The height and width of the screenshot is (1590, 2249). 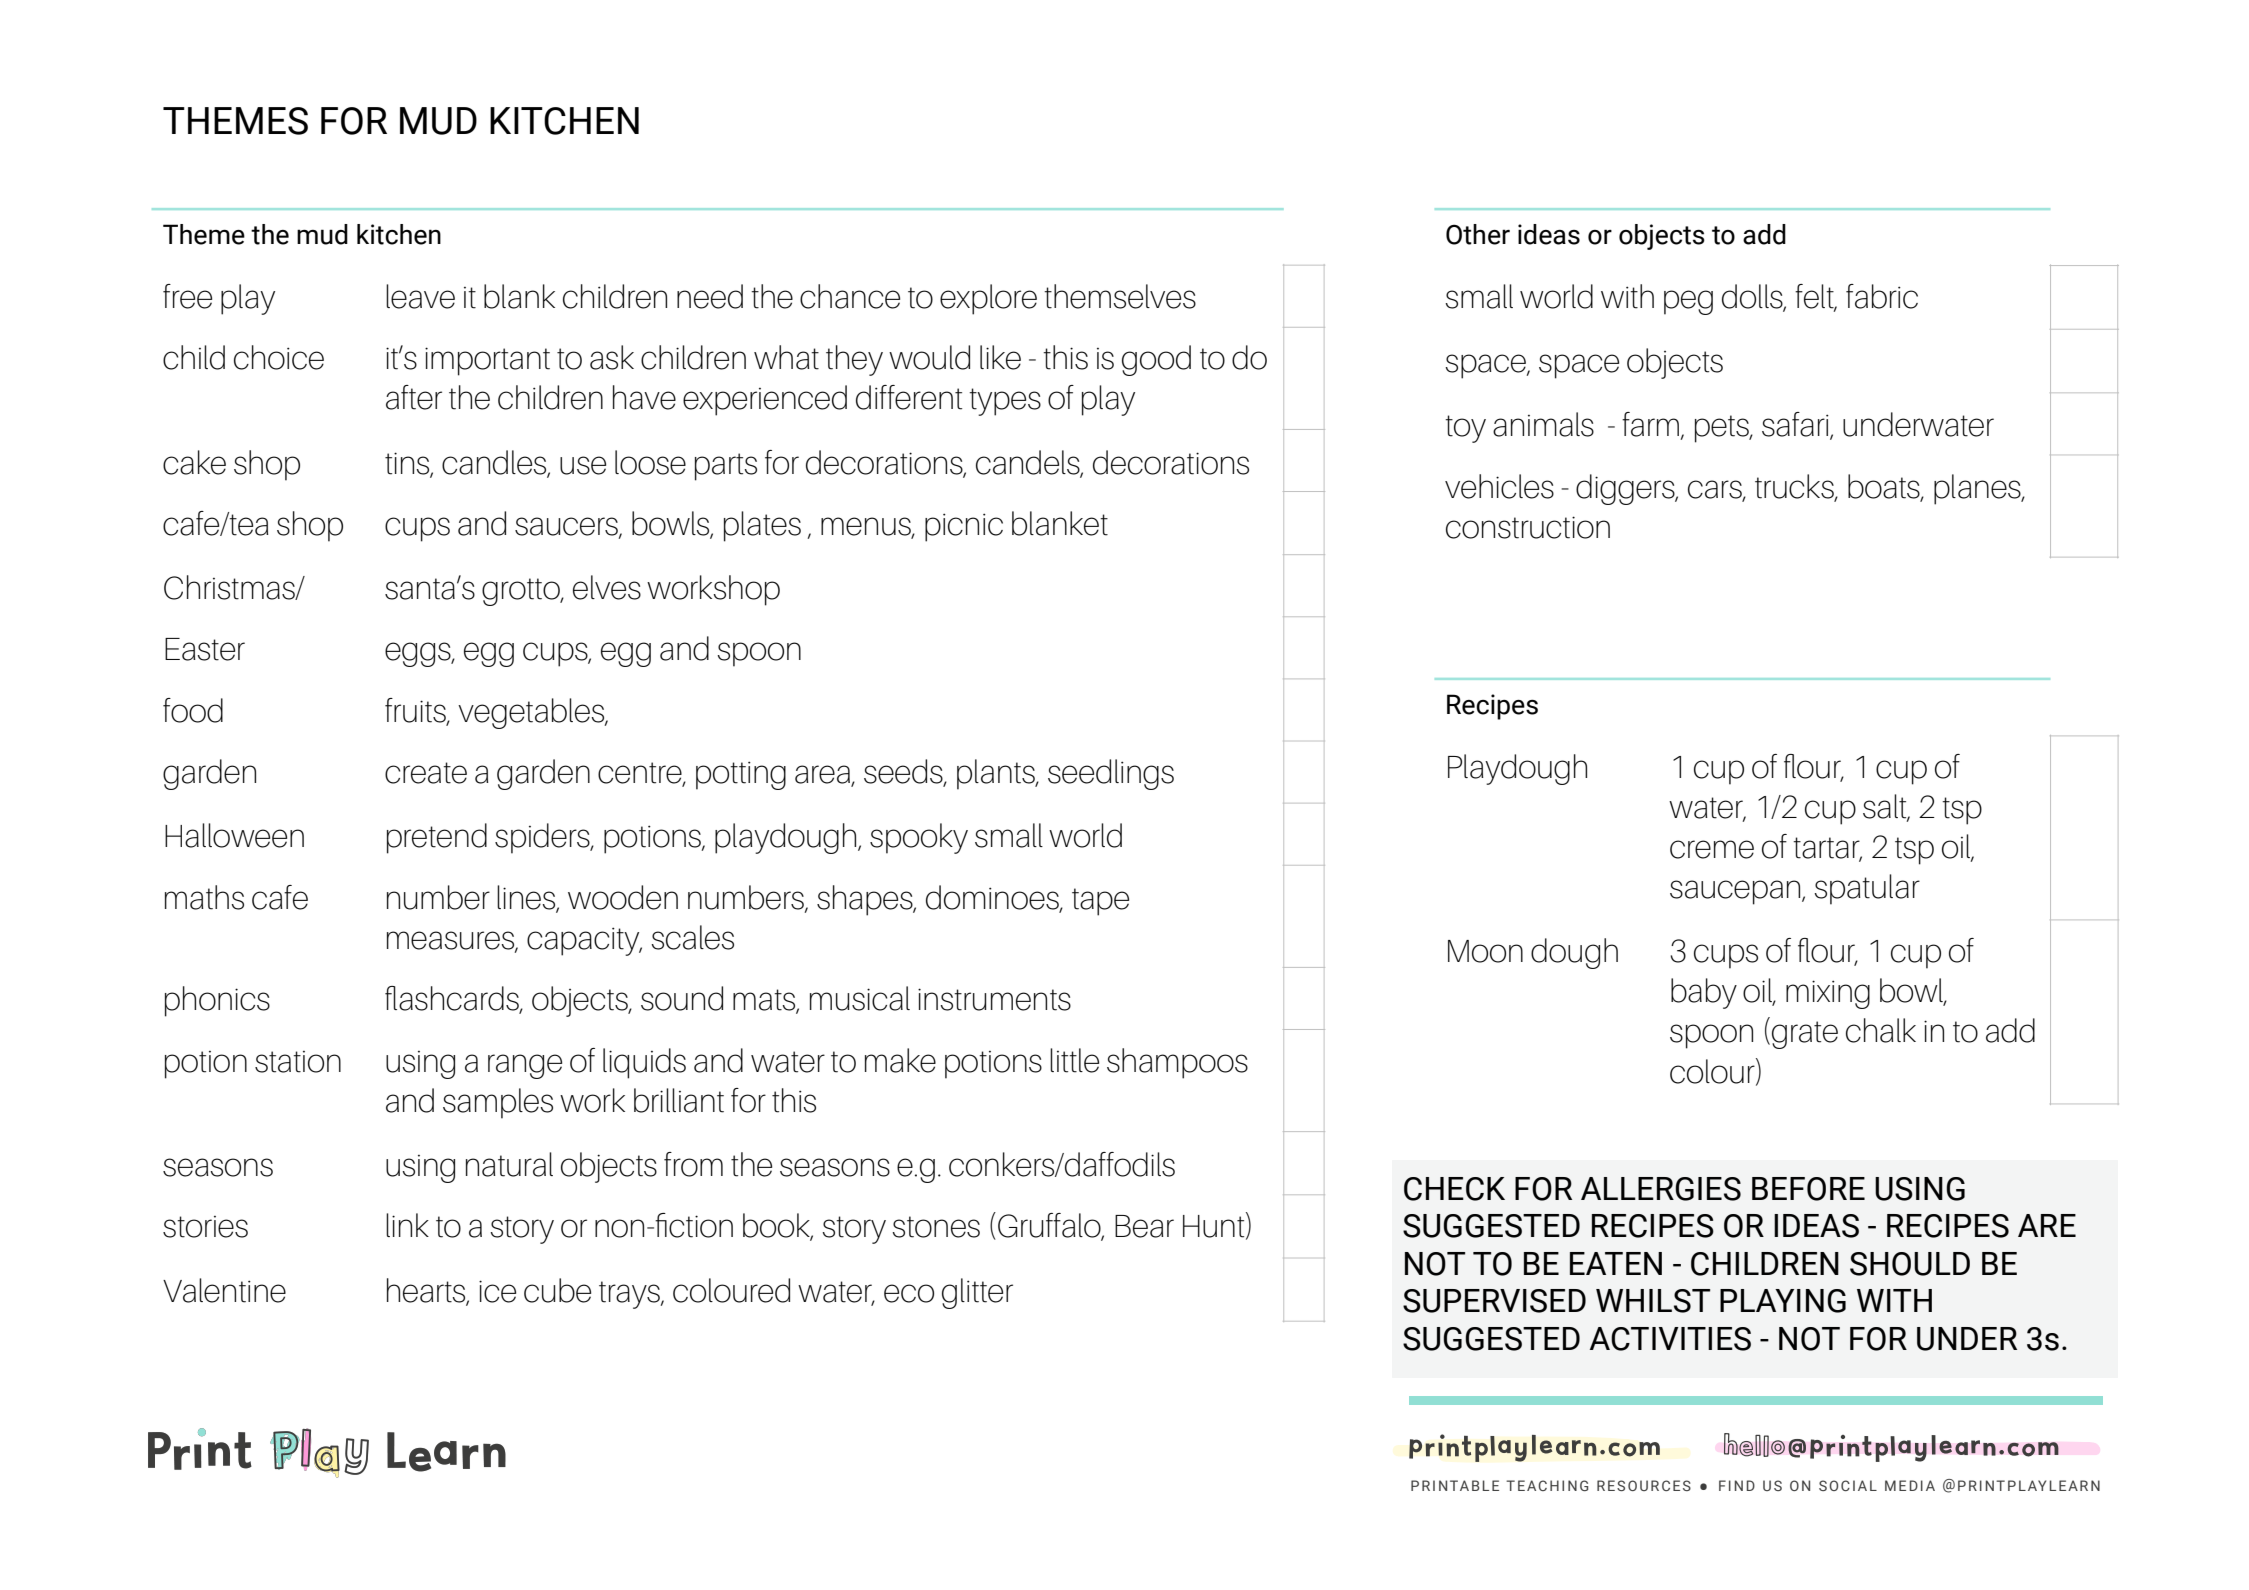 I want to click on leave, so click(x=420, y=296).
